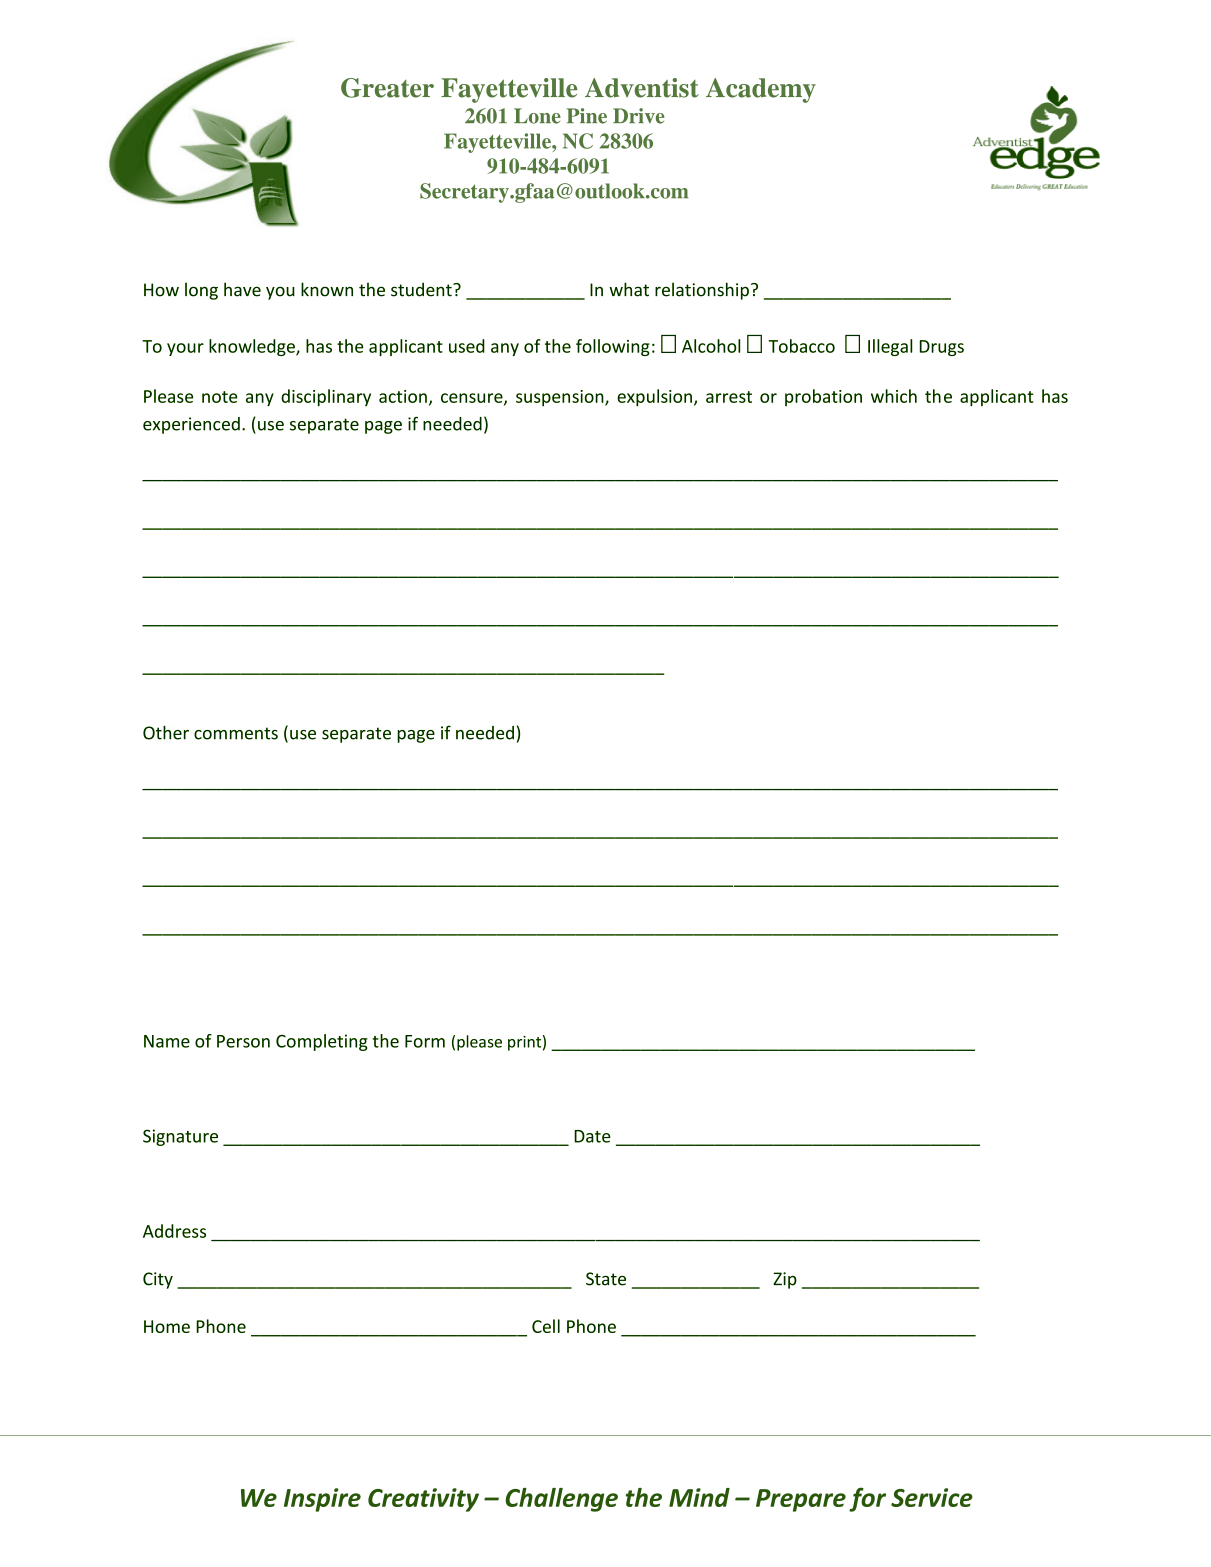 This screenshot has width=1211, height=1567. I want to click on Prepare, so click(801, 1500).
